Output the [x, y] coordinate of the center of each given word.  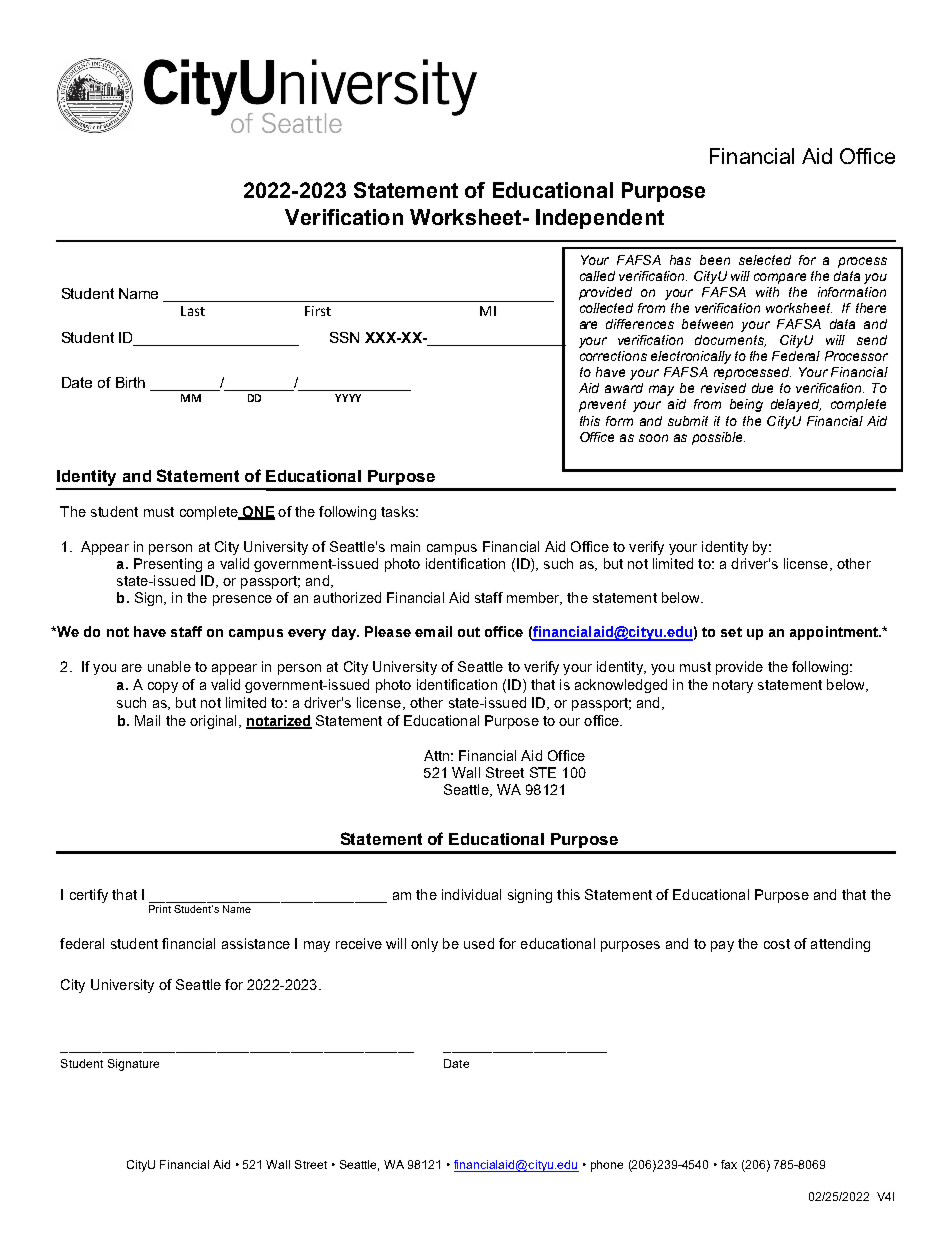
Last [193, 311]
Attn [436, 755]
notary [733, 686]
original [213, 722]
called [597, 276]
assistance [256, 943]
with [767, 292]
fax [729, 1164]
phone [607, 1166]
